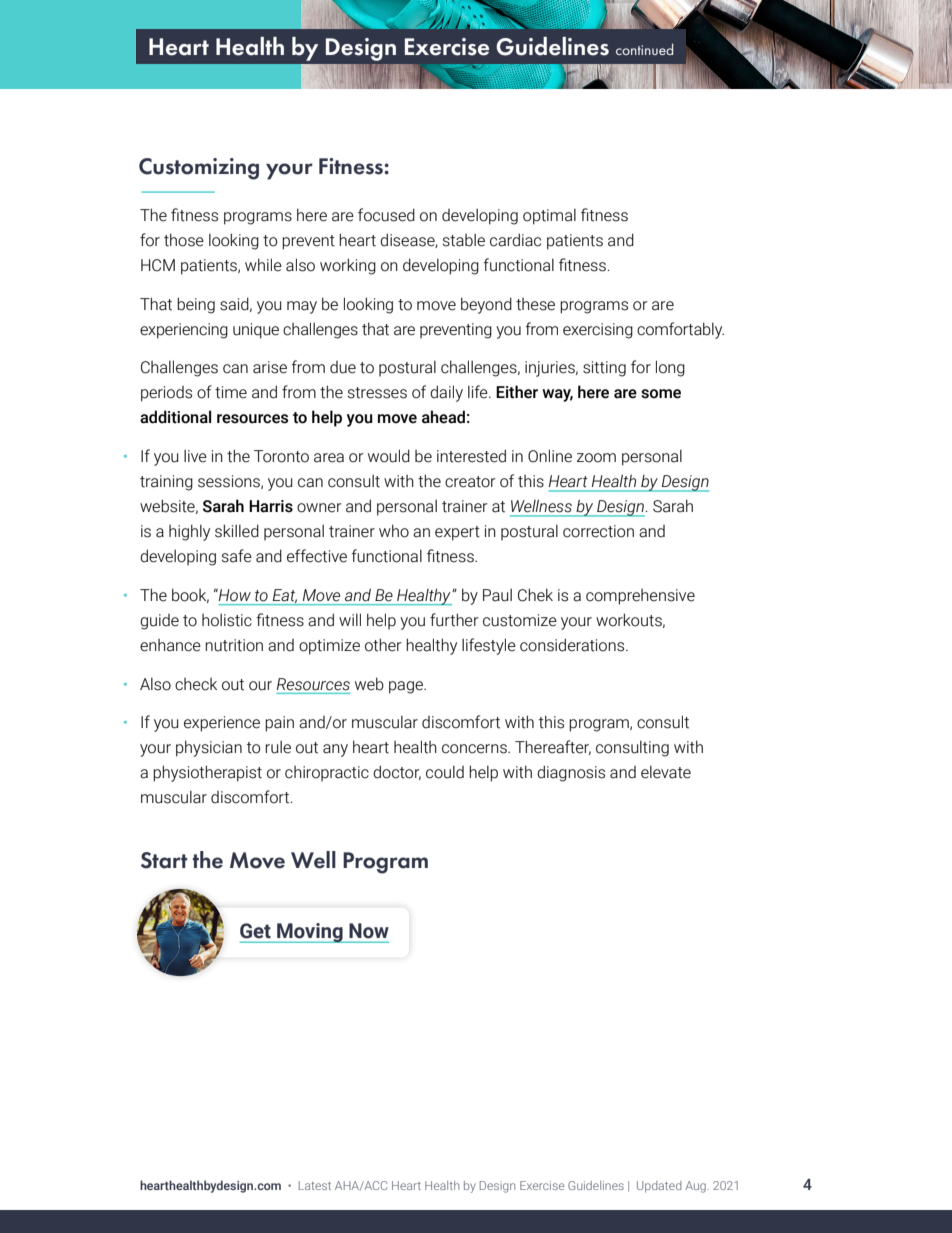  What do you see at coordinates (666, 772) in the document?
I see `elevate` at bounding box center [666, 772].
